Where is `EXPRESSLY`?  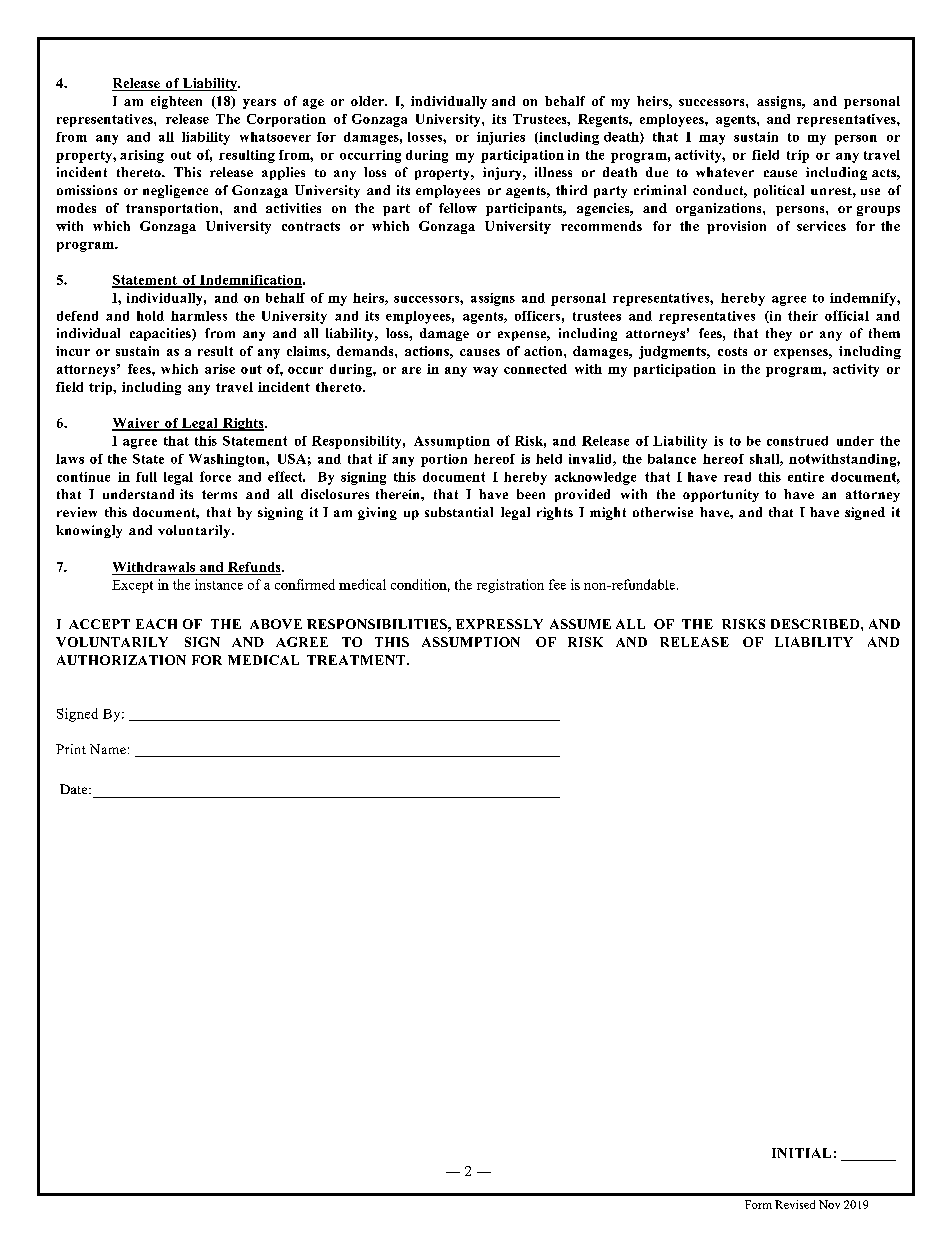 EXPRESSLY is located at coordinates (499, 624).
